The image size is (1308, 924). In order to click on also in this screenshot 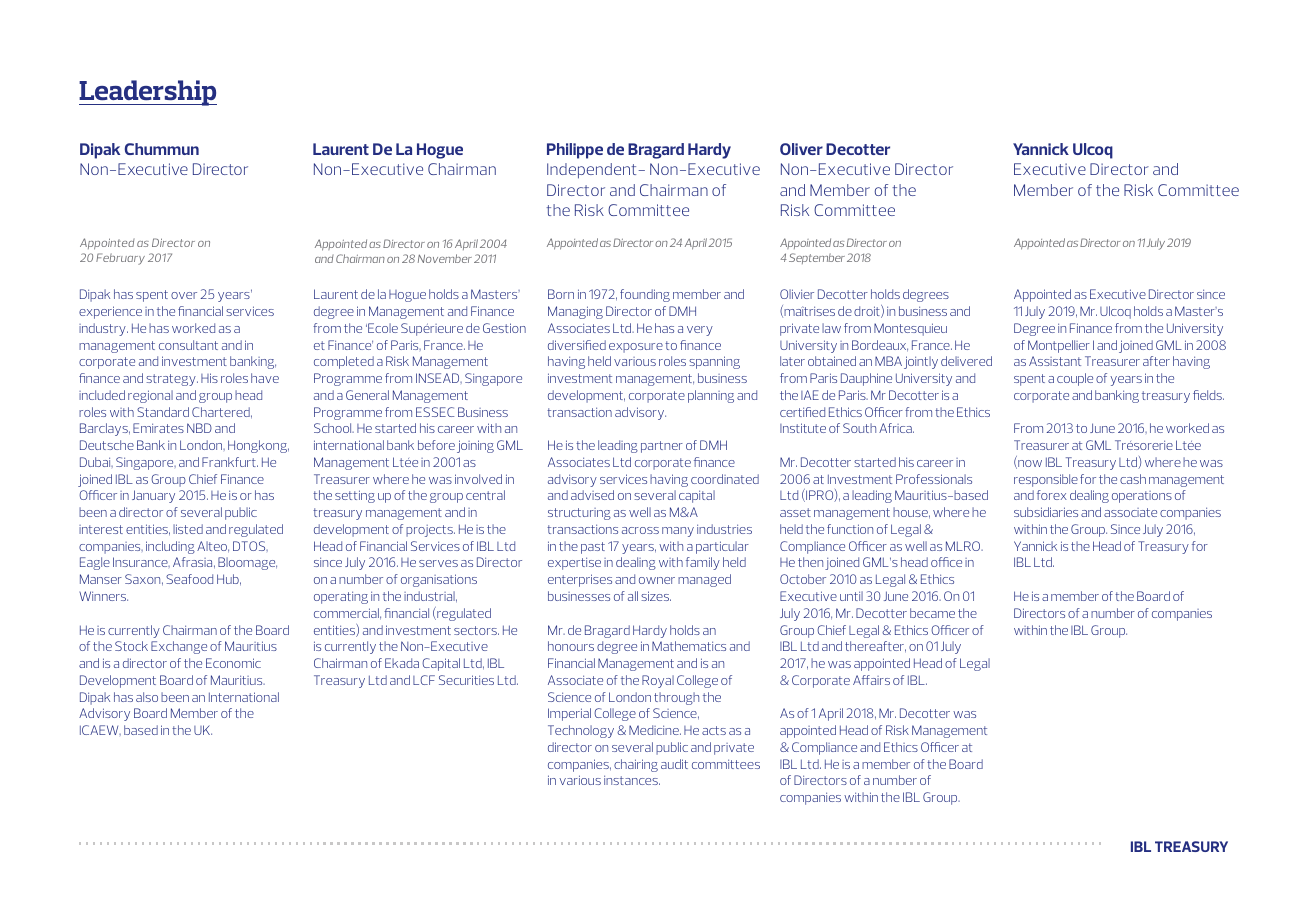, I will do `click(147, 697)`.
